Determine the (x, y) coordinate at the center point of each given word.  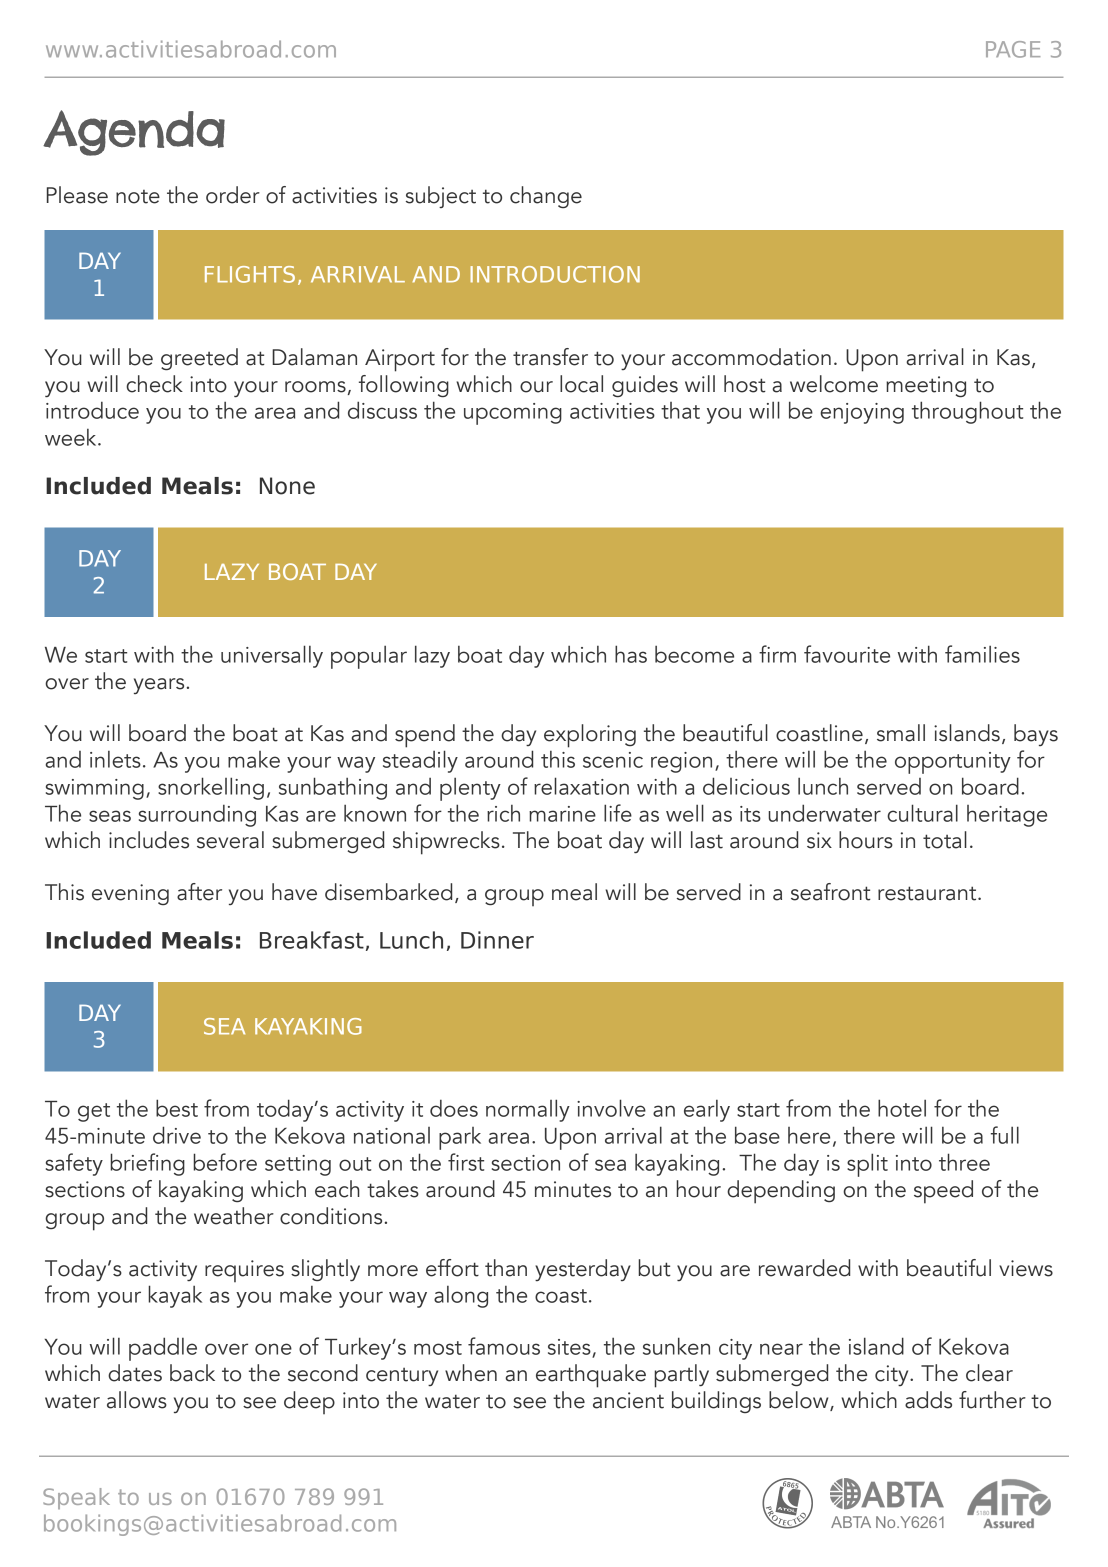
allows (137, 1400)
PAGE (1013, 49)
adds (928, 1400)
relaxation (581, 786)
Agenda (134, 133)
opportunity (953, 763)
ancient (628, 1400)
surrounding (197, 815)
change (546, 197)
